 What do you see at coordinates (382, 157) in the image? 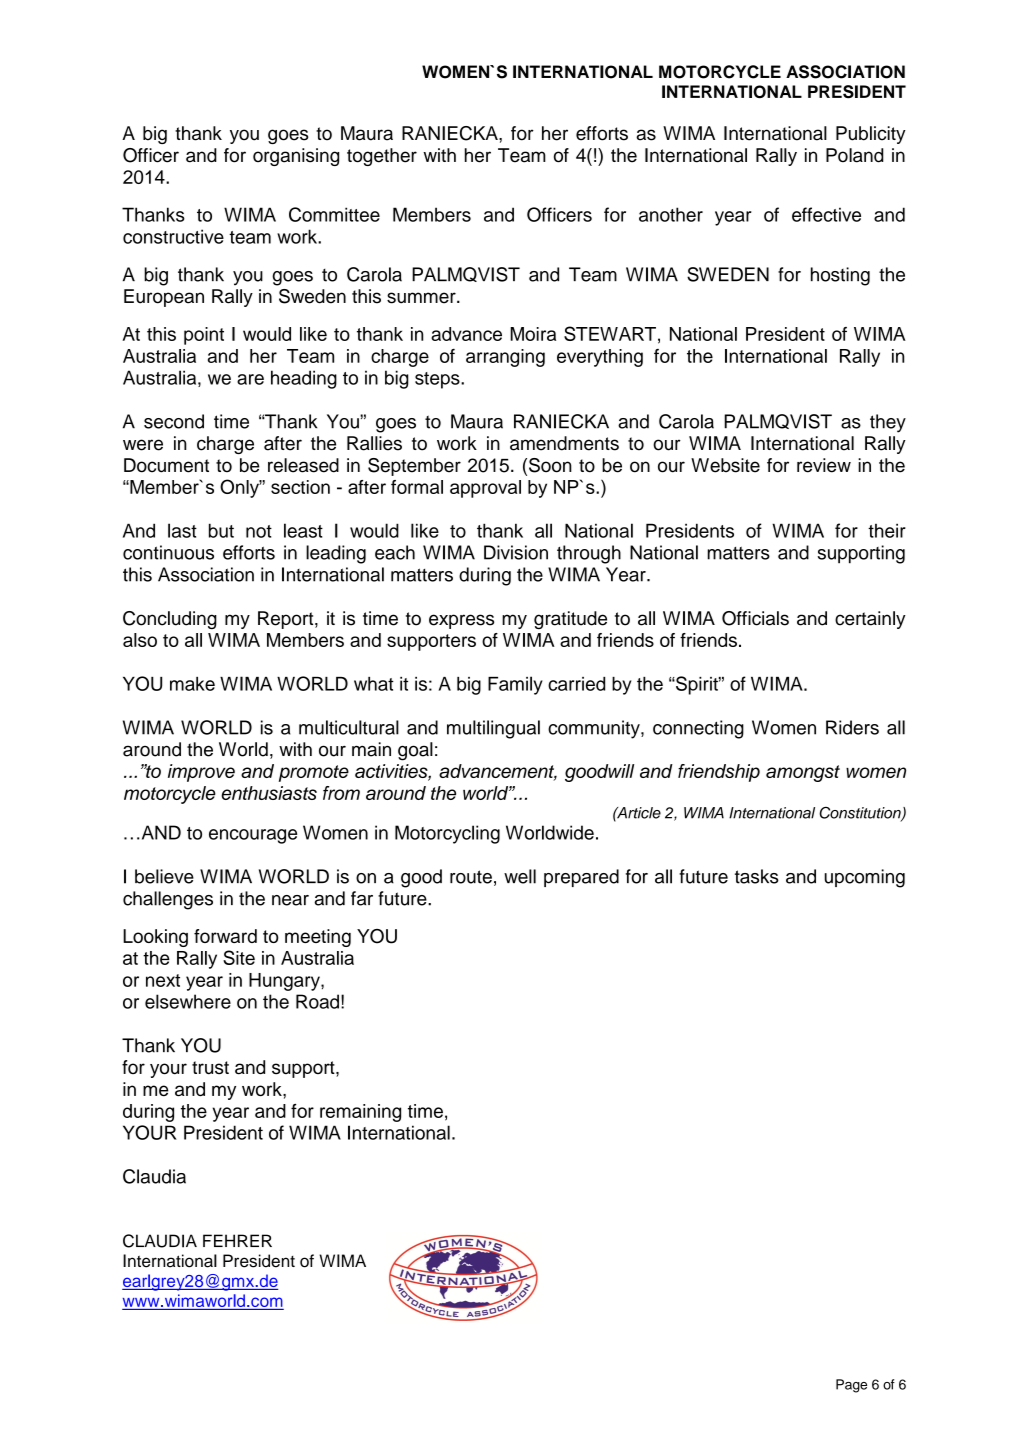
I see `together` at bounding box center [382, 157].
